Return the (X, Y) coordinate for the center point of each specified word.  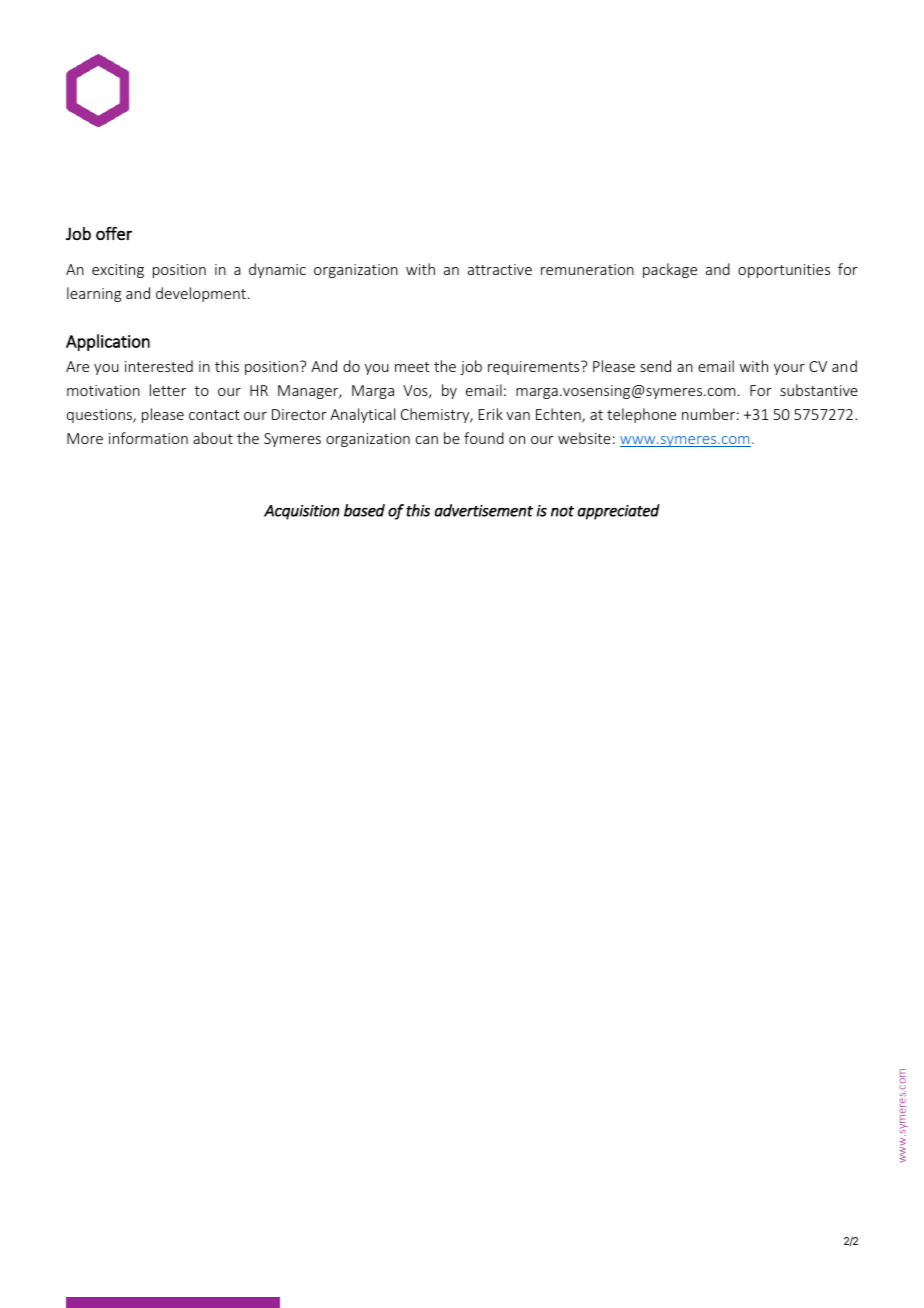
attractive (500, 269)
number (708, 414)
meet (412, 367)
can (427, 440)
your (789, 369)
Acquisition (301, 512)
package (670, 270)
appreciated (619, 512)
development (201, 294)
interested (159, 366)
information (148, 438)
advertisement (484, 510)
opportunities (784, 271)
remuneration (587, 269)
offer (114, 233)
